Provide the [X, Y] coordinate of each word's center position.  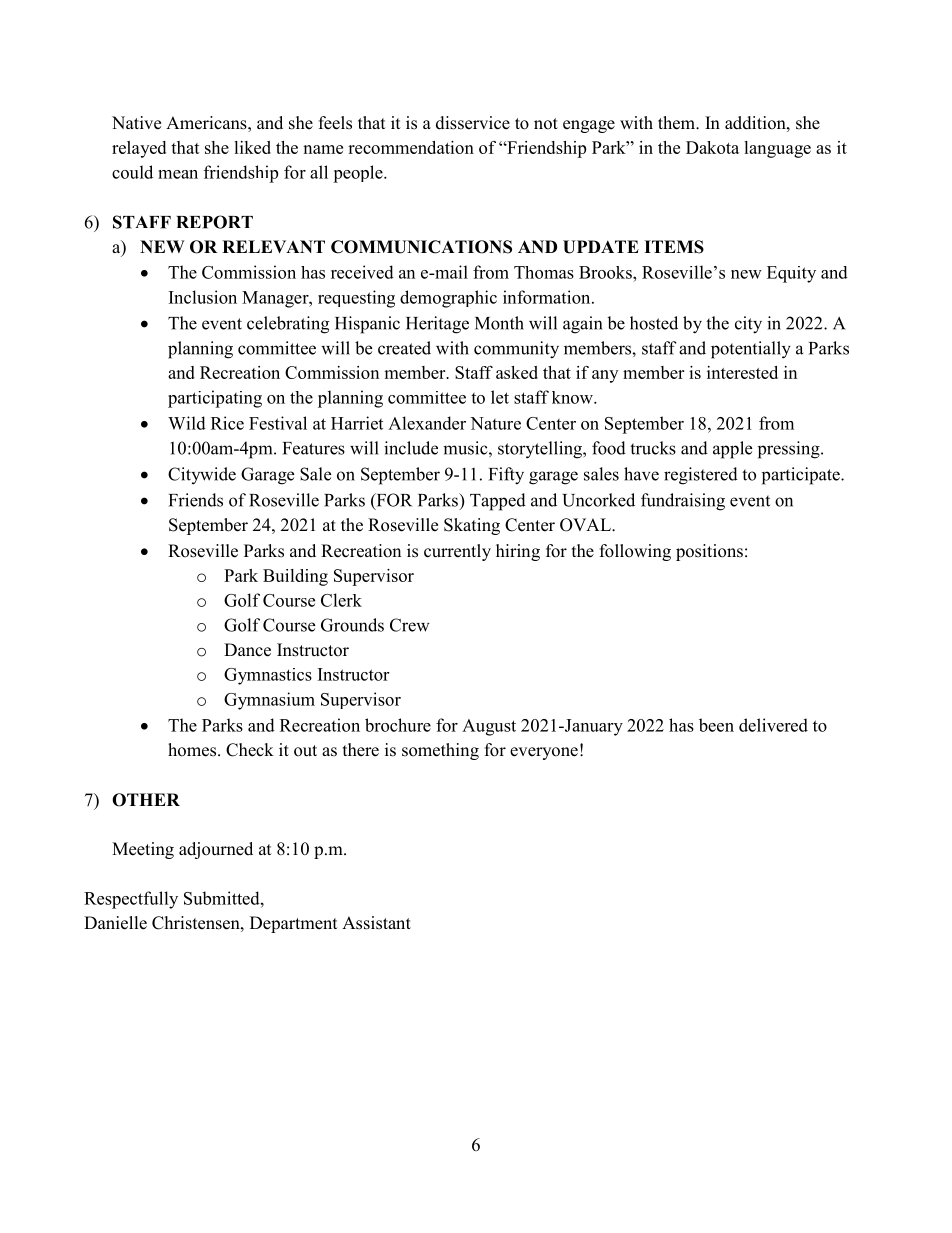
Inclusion [203, 297]
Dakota [712, 147]
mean [178, 174]
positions [709, 552]
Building [295, 577]
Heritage [437, 325]
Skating [472, 526]
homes [193, 750]
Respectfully [131, 900]
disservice [473, 123]
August [489, 727]
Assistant [376, 923]
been [716, 725]
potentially [751, 350]
